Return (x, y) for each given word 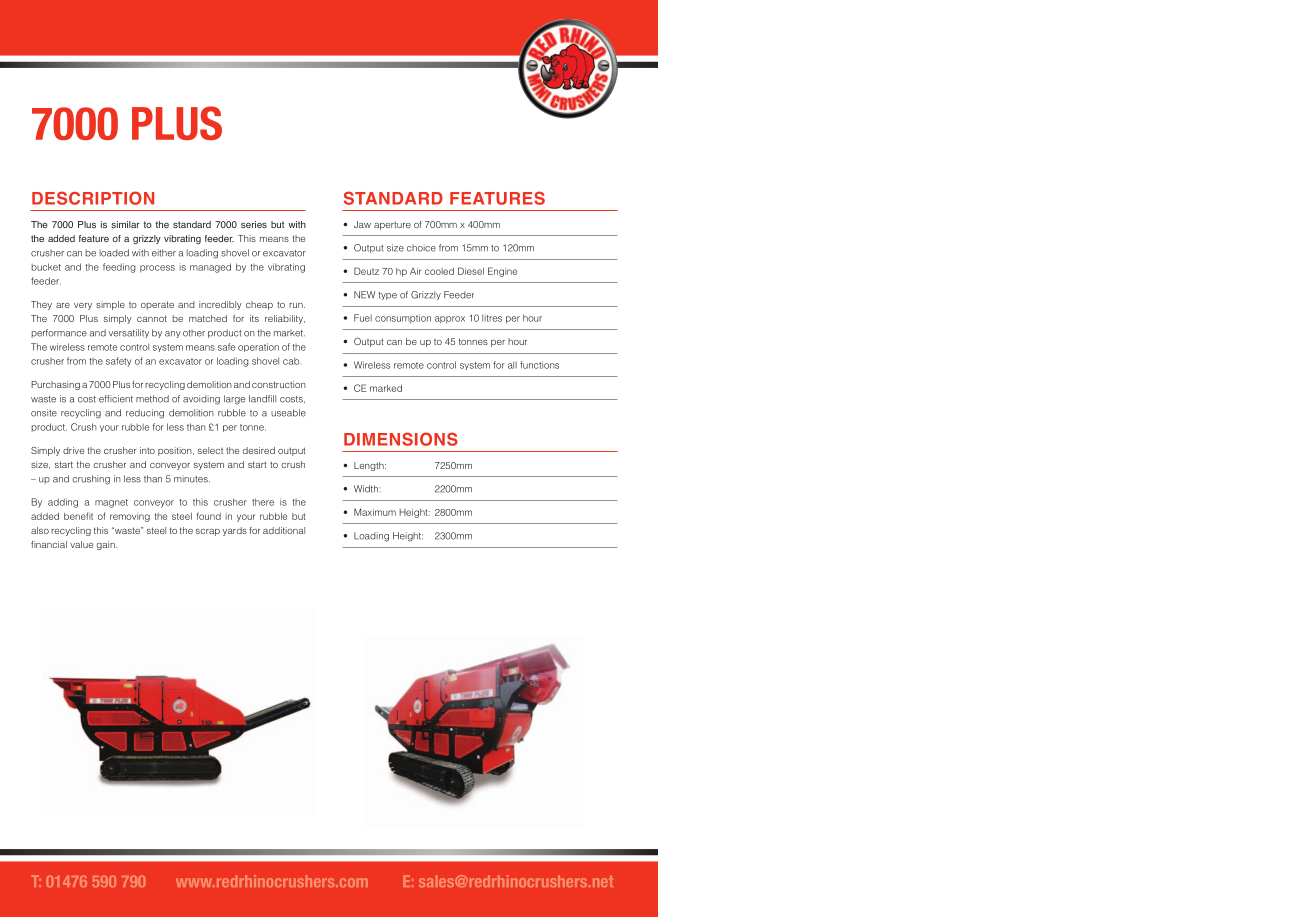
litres (492, 318)
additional (284, 530)
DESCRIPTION (93, 198)
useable (288, 413)
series (254, 224)
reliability (285, 319)
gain (107, 545)
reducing (145, 414)
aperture (392, 225)
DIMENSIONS (401, 439)
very (83, 306)
